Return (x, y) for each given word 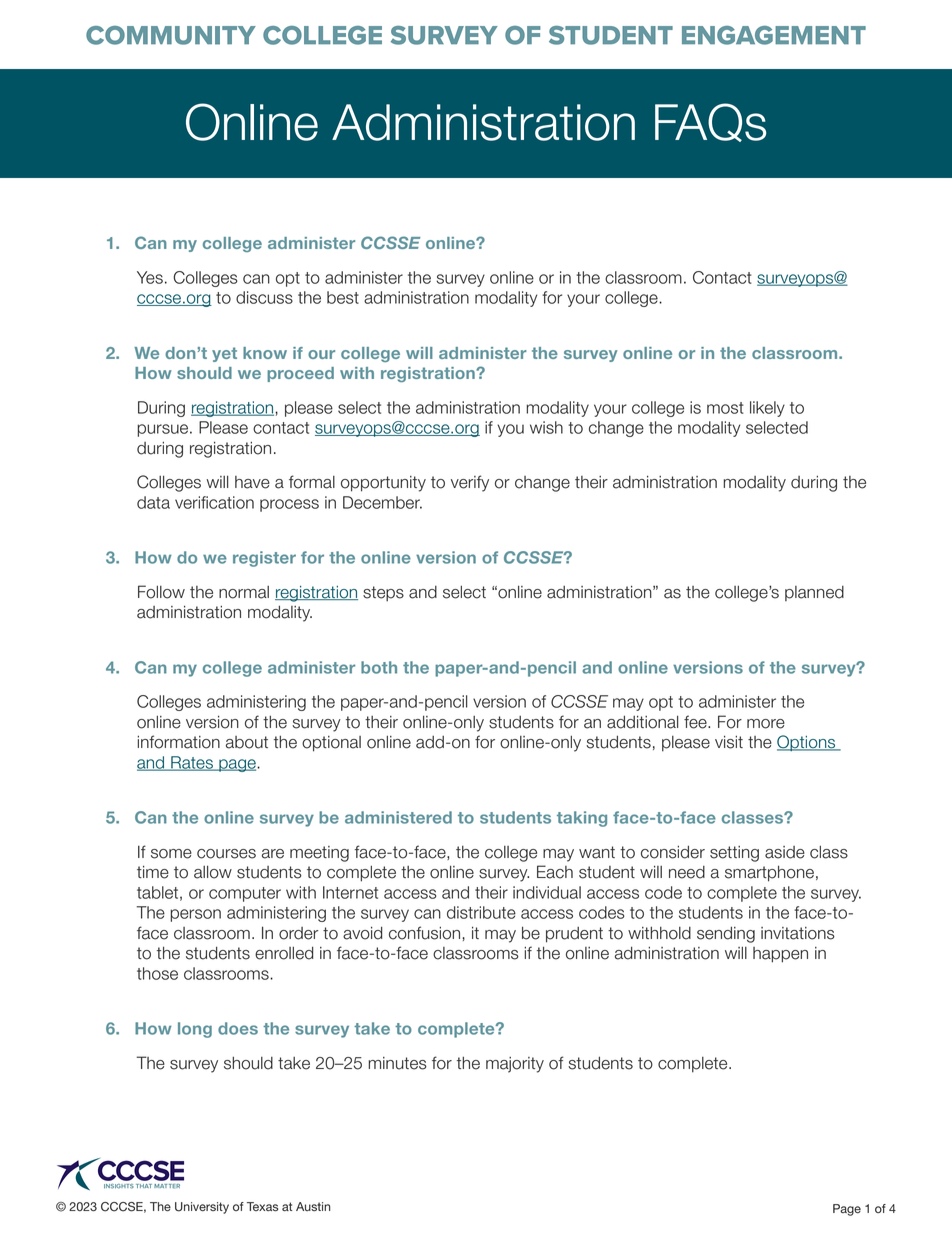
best (343, 297)
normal (244, 592)
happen (780, 955)
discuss (264, 297)
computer (245, 894)
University (202, 1208)
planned (814, 593)
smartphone (769, 873)
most (725, 408)
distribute (481, 912)
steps (383, 594)
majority (515, 1065)
